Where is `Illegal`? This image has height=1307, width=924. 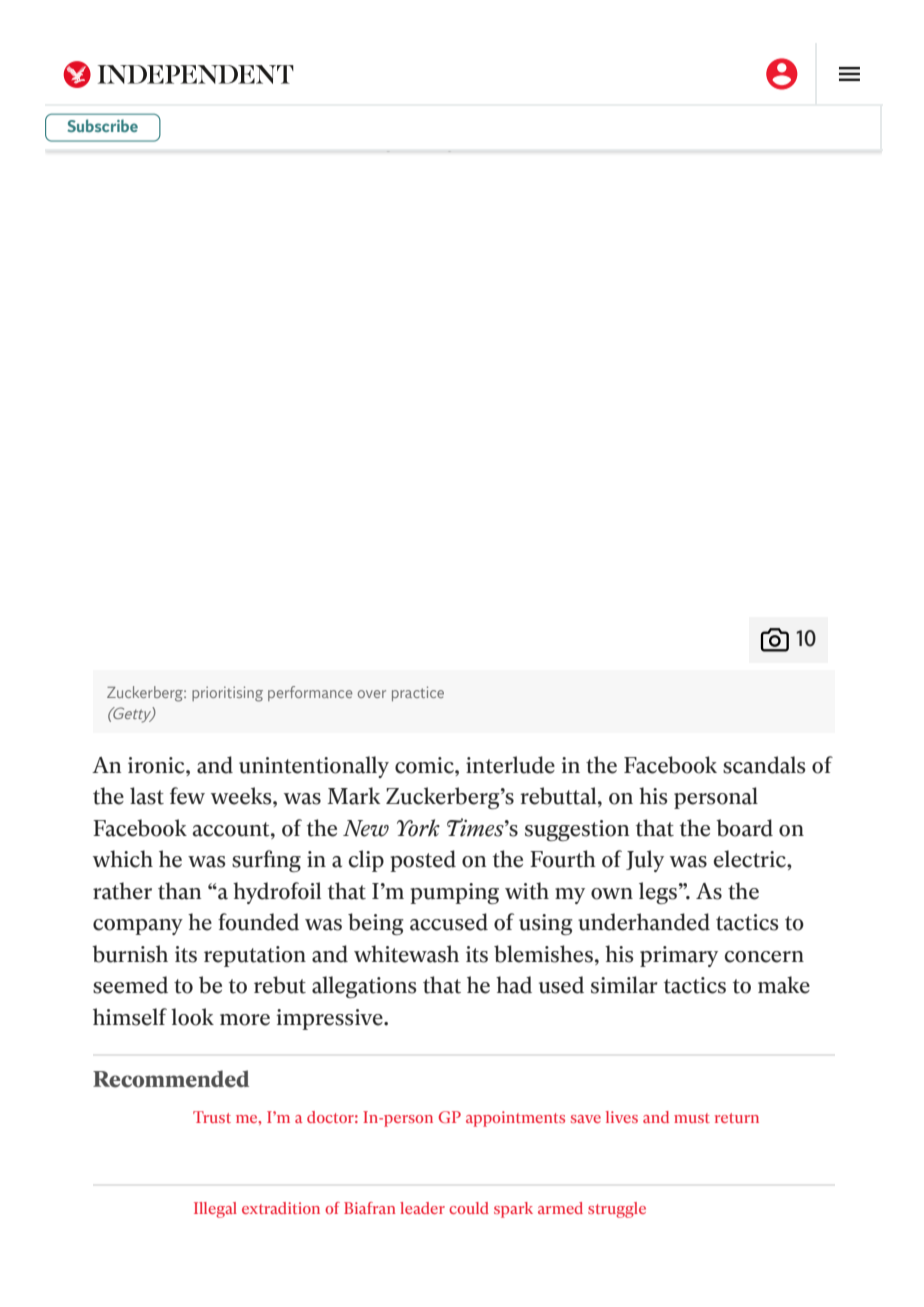 Illegal is located at coordinates (215, 1210).
